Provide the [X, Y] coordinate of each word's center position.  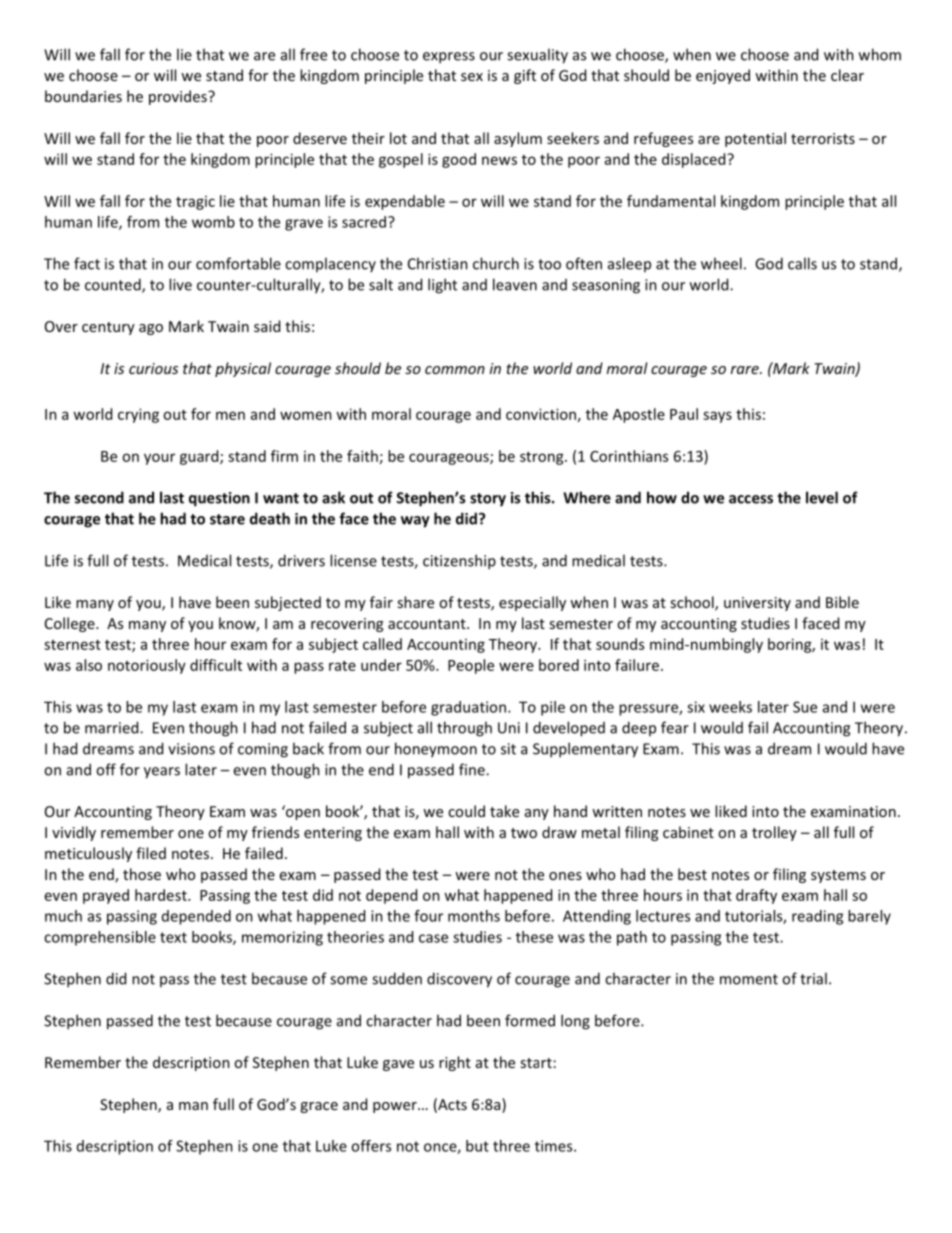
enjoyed [723, 76]
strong [543, 458]
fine [473, 769]
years [162, 773]
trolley [774, 833]
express [449, 58]
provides [179, 97]
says [717, 417]
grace [319, 1107]
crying [138, 415]
